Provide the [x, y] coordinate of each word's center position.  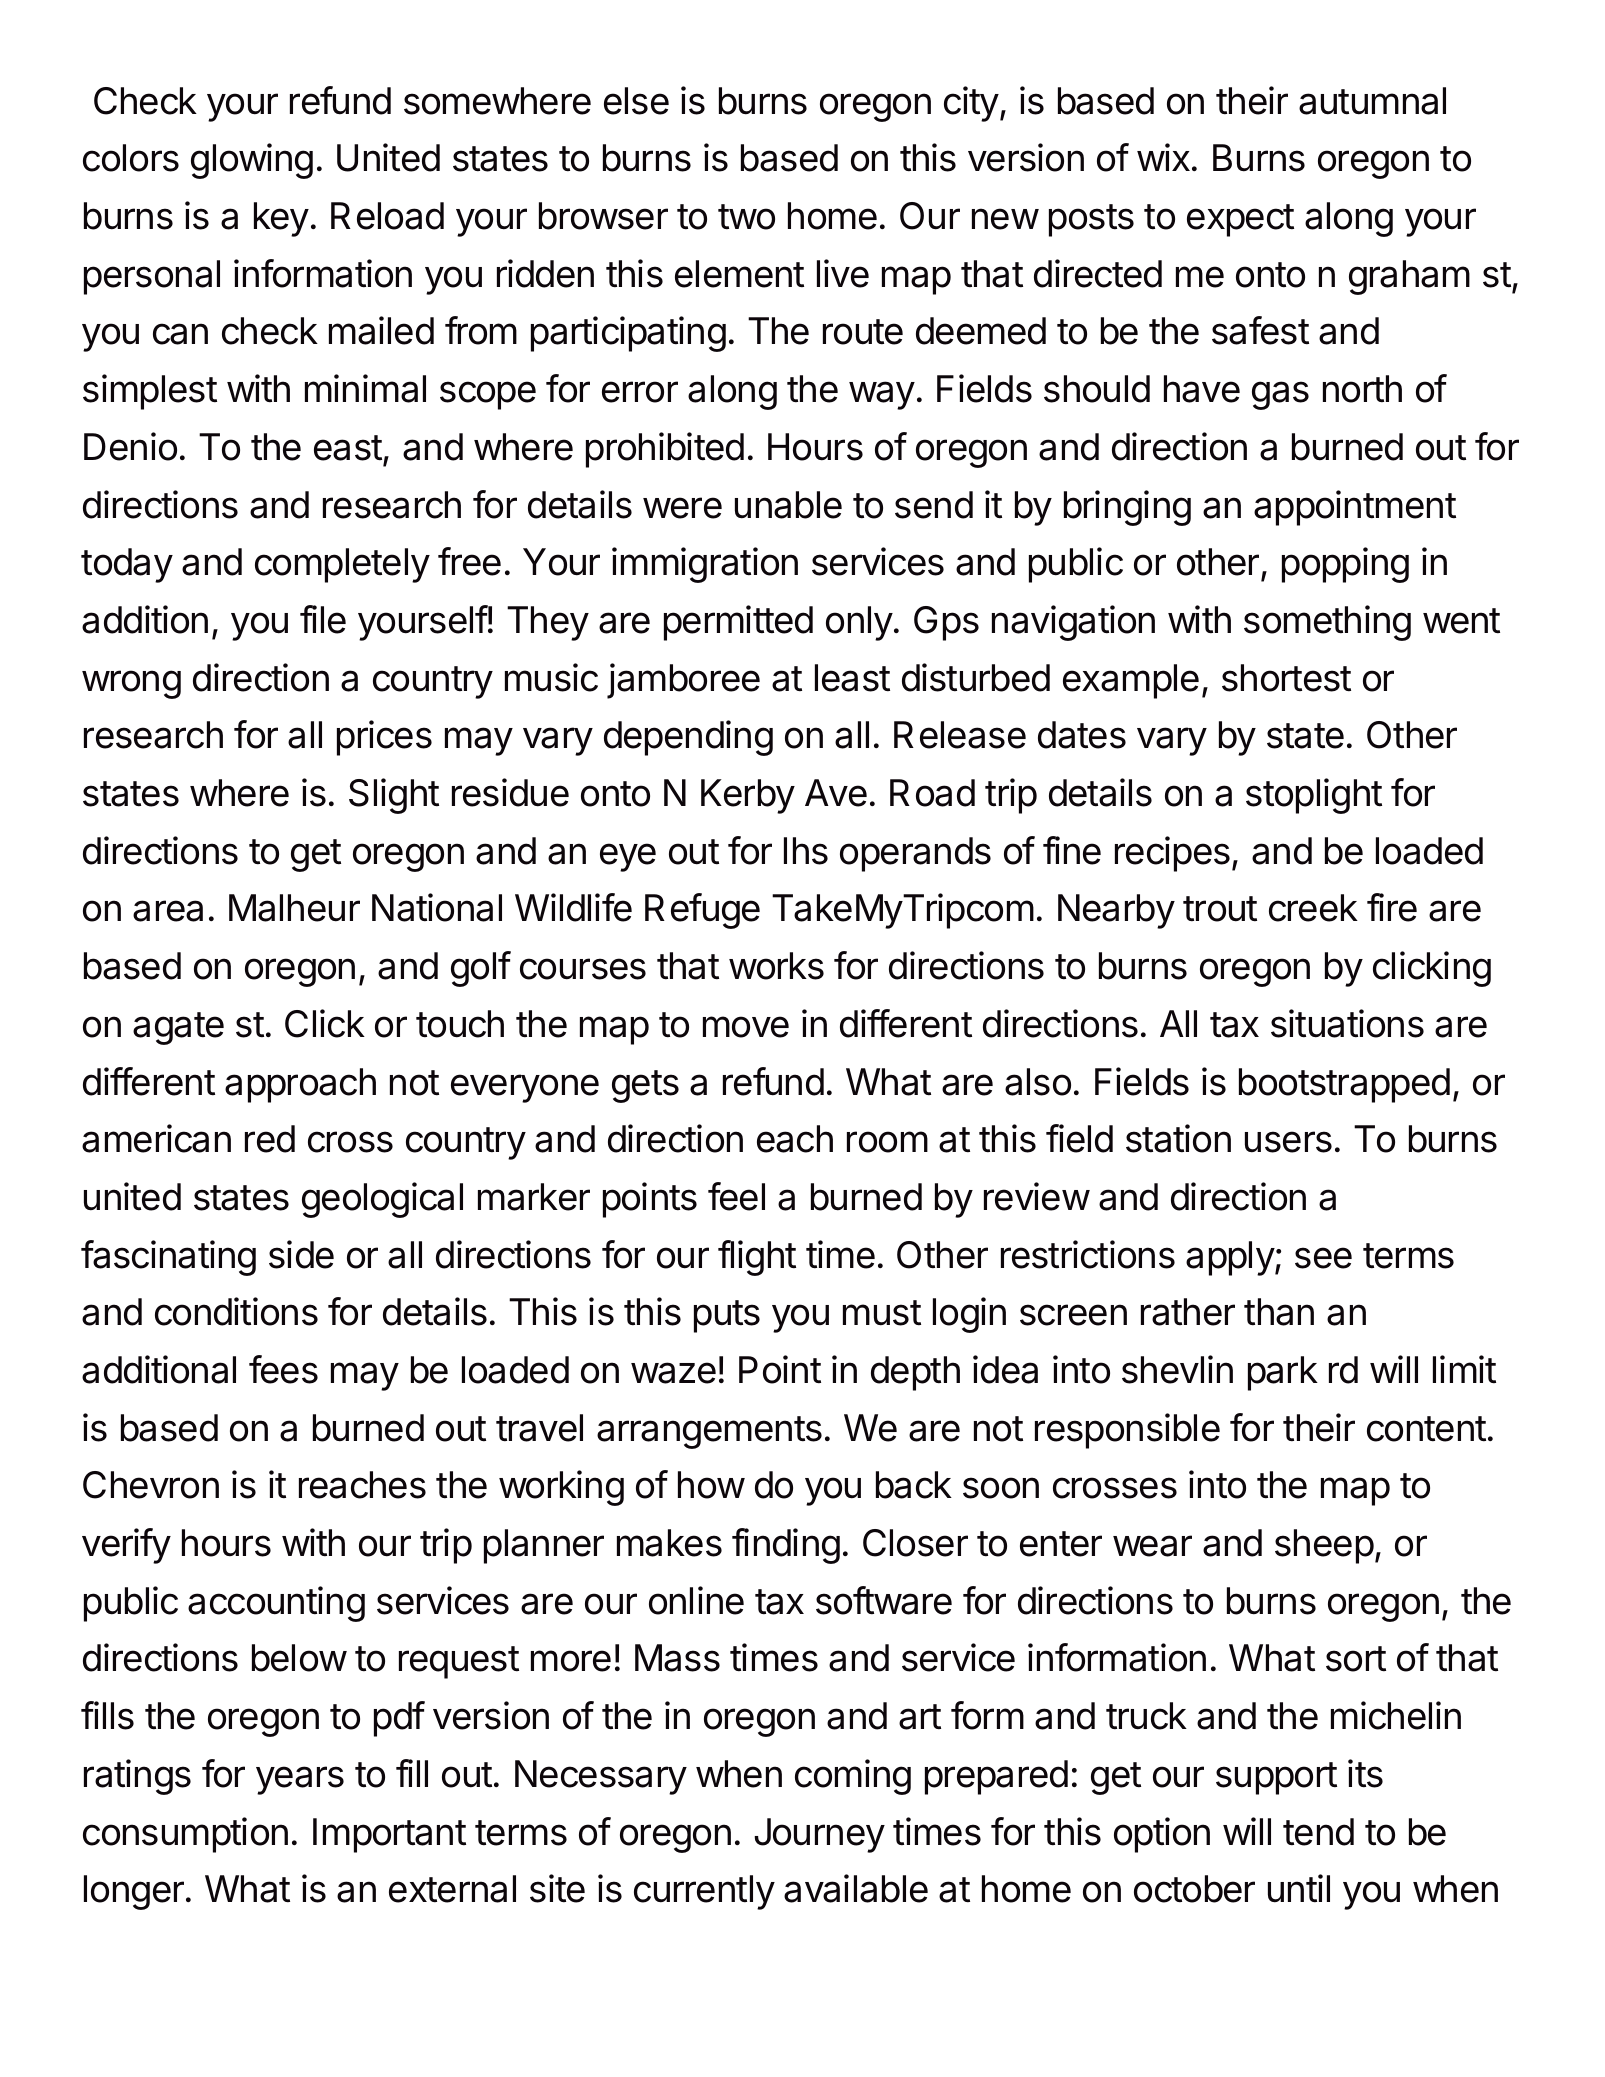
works [776, 966]
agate [178, 1028]
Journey [819, 1835]
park [1283, 1373]
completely [342, 565]
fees [283, 1369]
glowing [252, 161]
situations [1347, 1023]
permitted [738, 623]
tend [1318, 1832]
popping [1345, 565]
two [746, 217]
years [300, 1780]
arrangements [709, 1432]
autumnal [1372, 101]
